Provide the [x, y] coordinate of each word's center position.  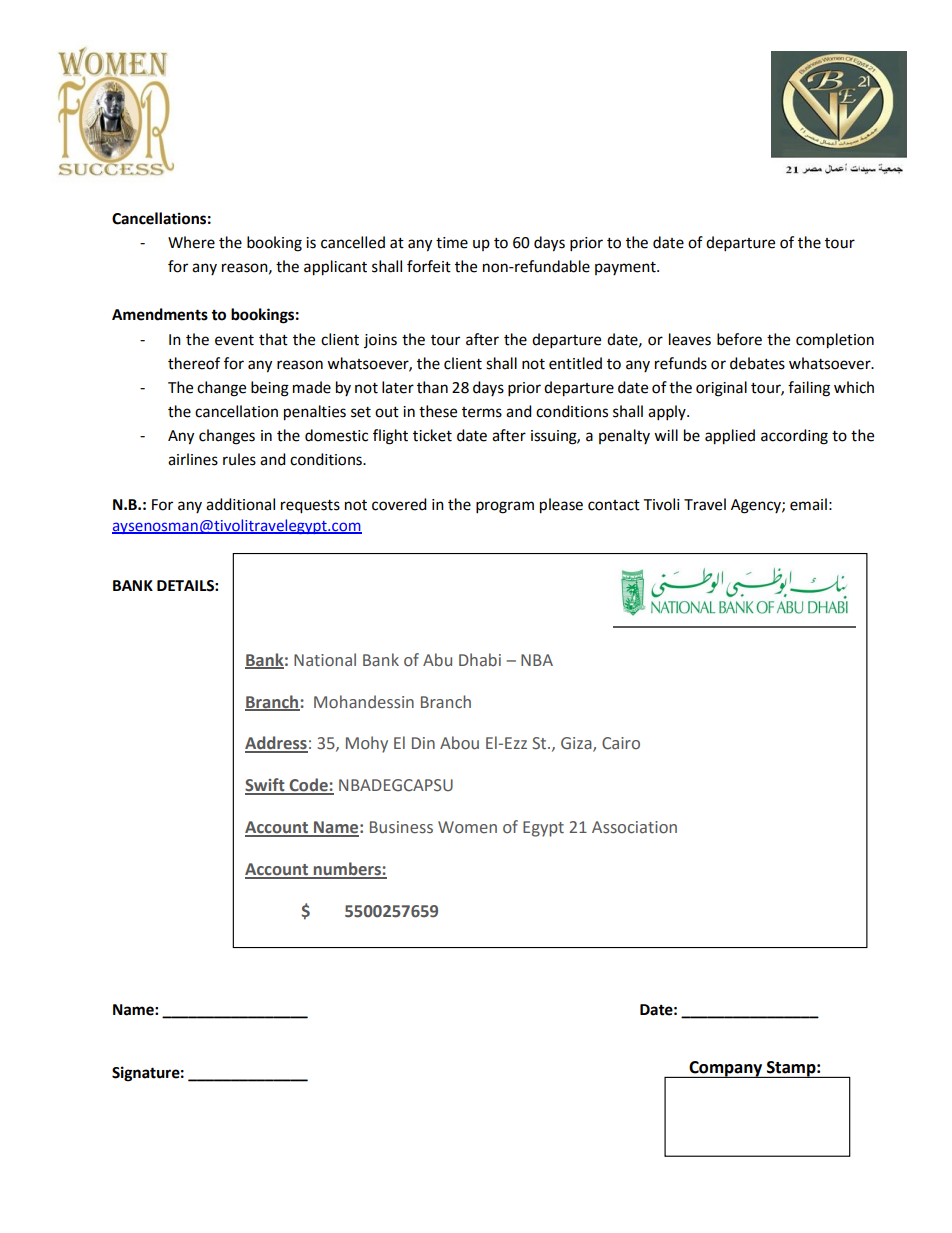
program [505, 507]
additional [240, 504]
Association [634, 827]
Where [191, 242]
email [808, 504]
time [452, 243]
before [739, 339]
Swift [266, 786]
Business [401, 827]
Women [467, 827]
